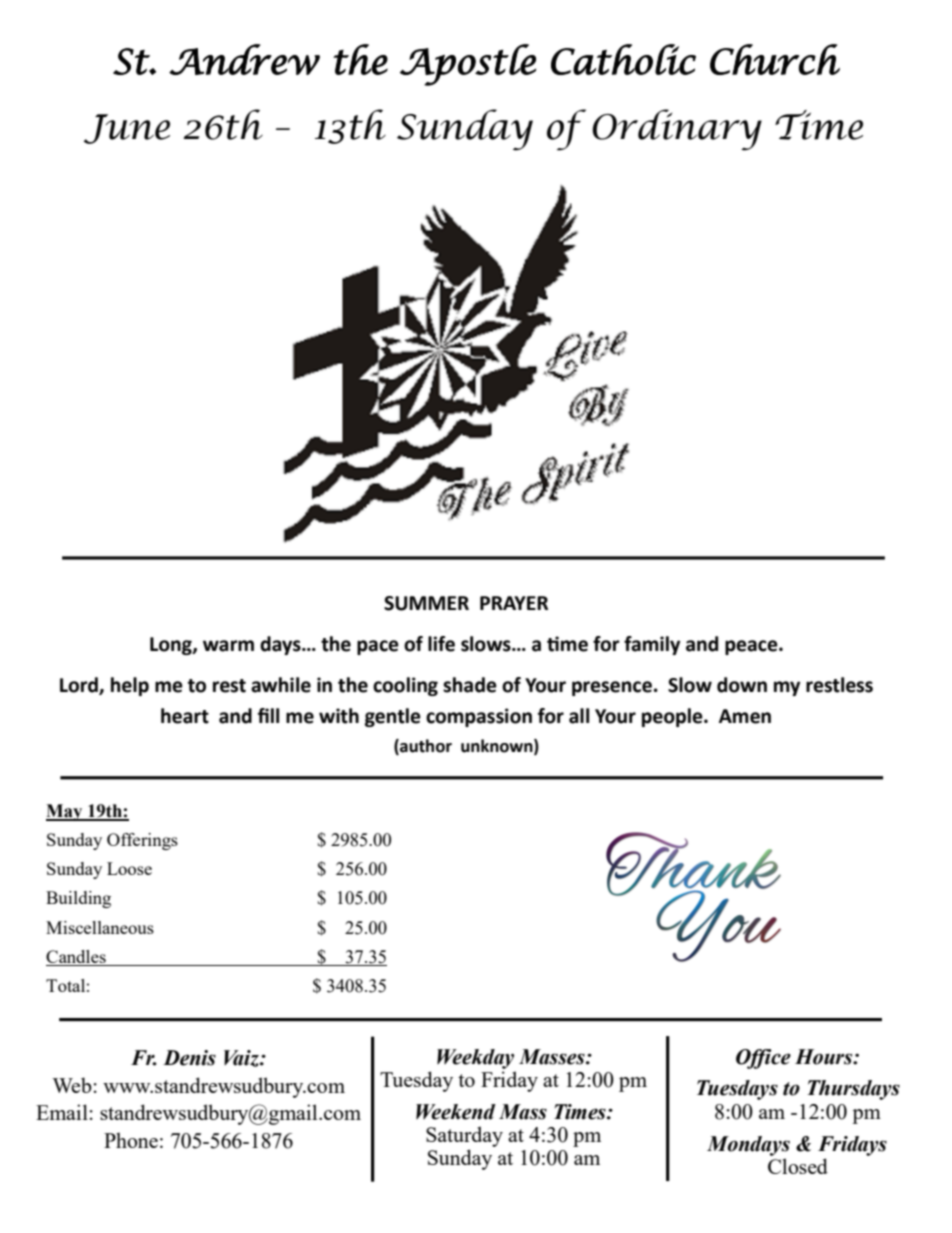 This page has width=952, height=1233. I want to click on Closed, so click(798, 1166).
